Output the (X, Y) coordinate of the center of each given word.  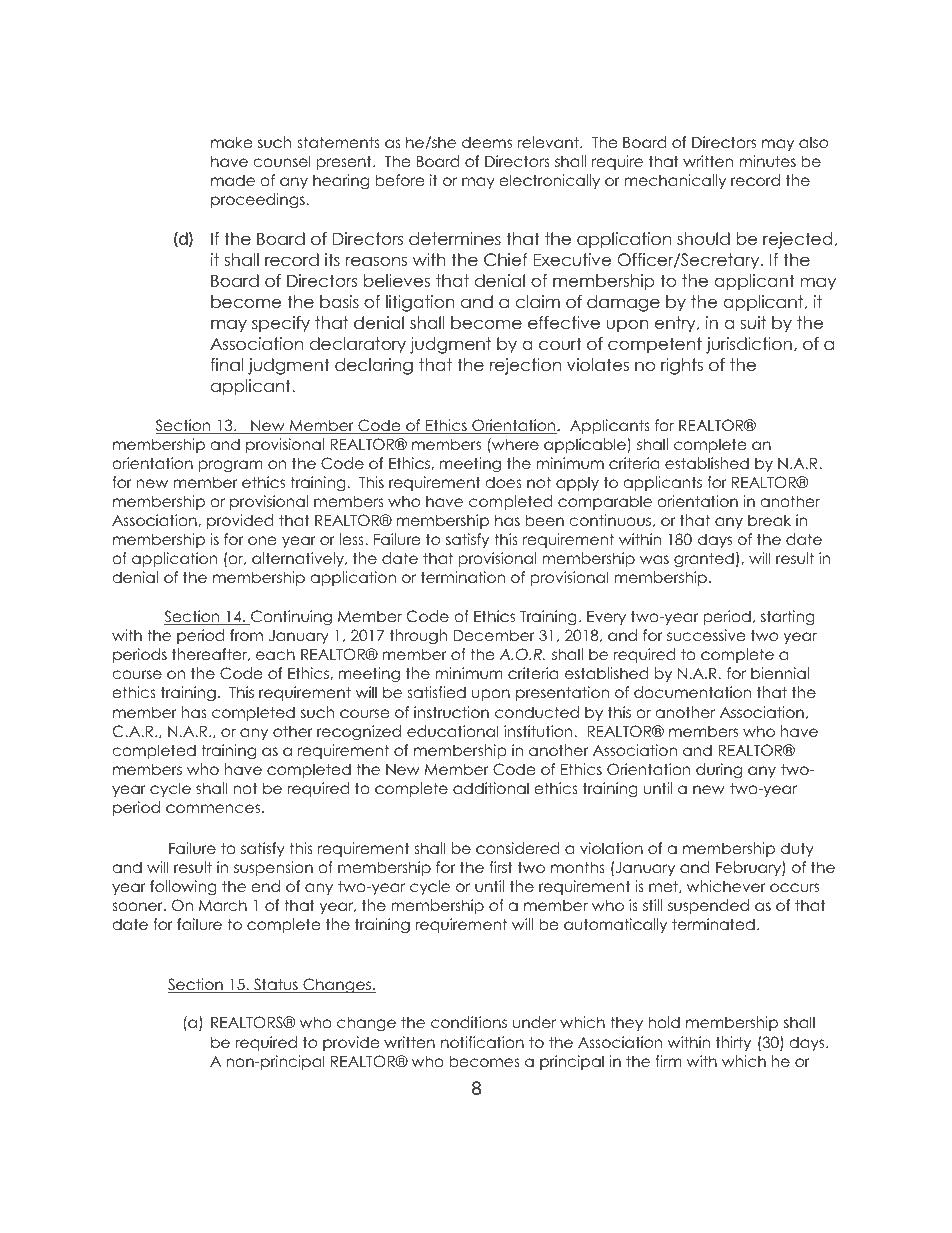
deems (487, 142)
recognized (359, 733)
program (231, 466)
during (719, 771)
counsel (282, 161)
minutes (767, 161)
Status (276, 985)
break (769, 520)
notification (482, 1042)
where (514, 444)
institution (539, 731)
